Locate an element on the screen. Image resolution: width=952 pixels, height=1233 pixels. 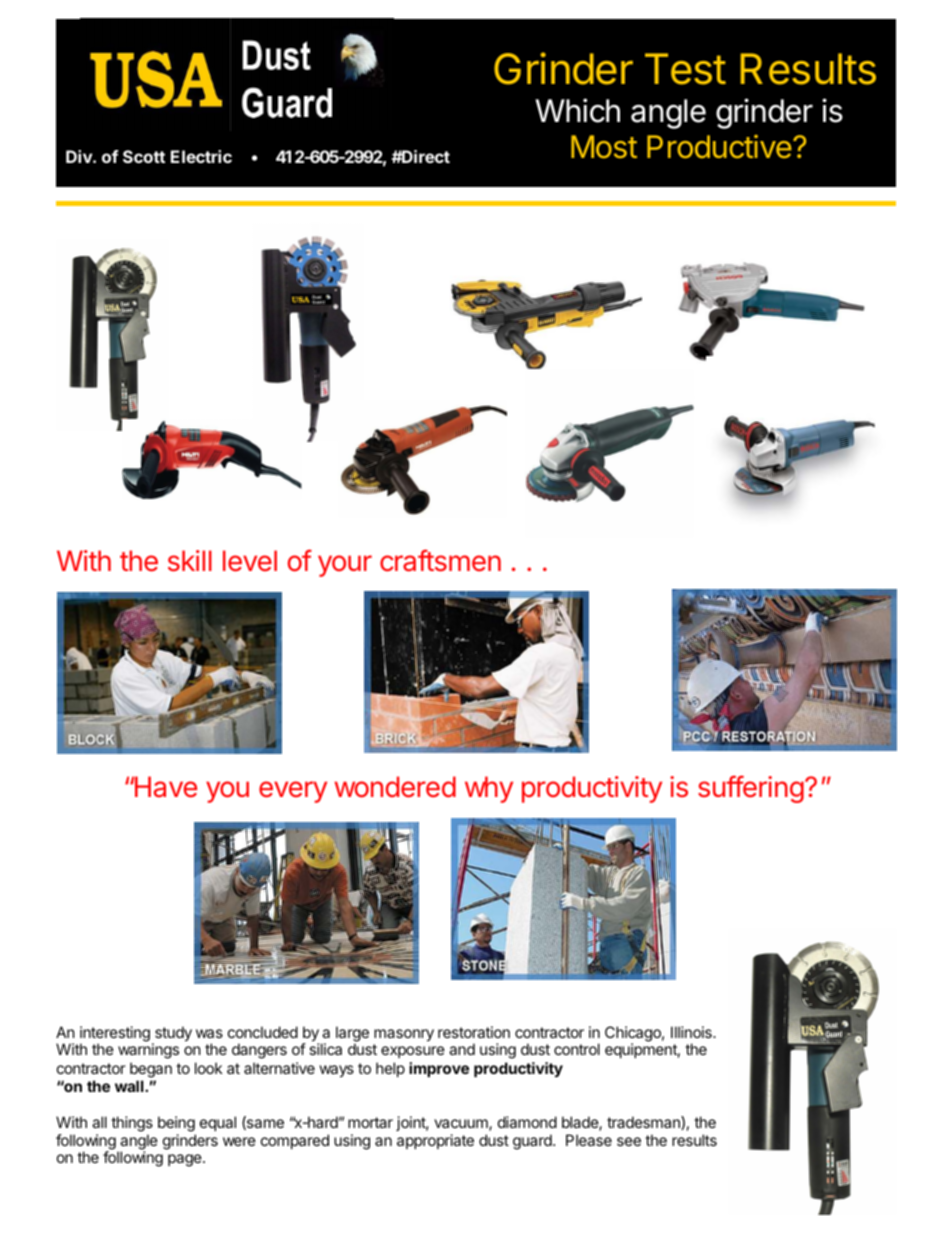
every is located at coordinates (293, 792).
